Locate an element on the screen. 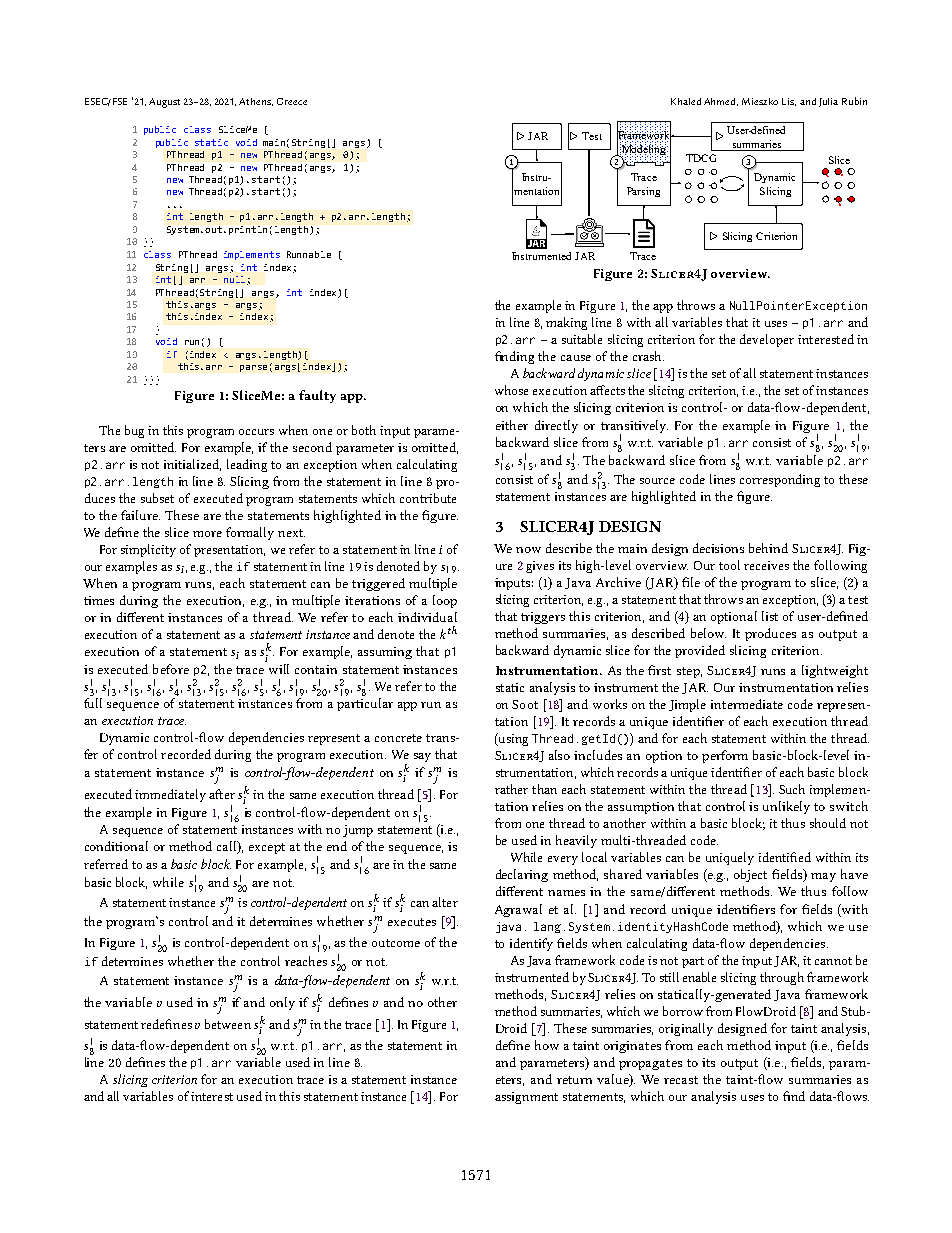 Image resolution: width=952 pixels, height=1233 pixels. whose is located at coordinates (511, 390).
